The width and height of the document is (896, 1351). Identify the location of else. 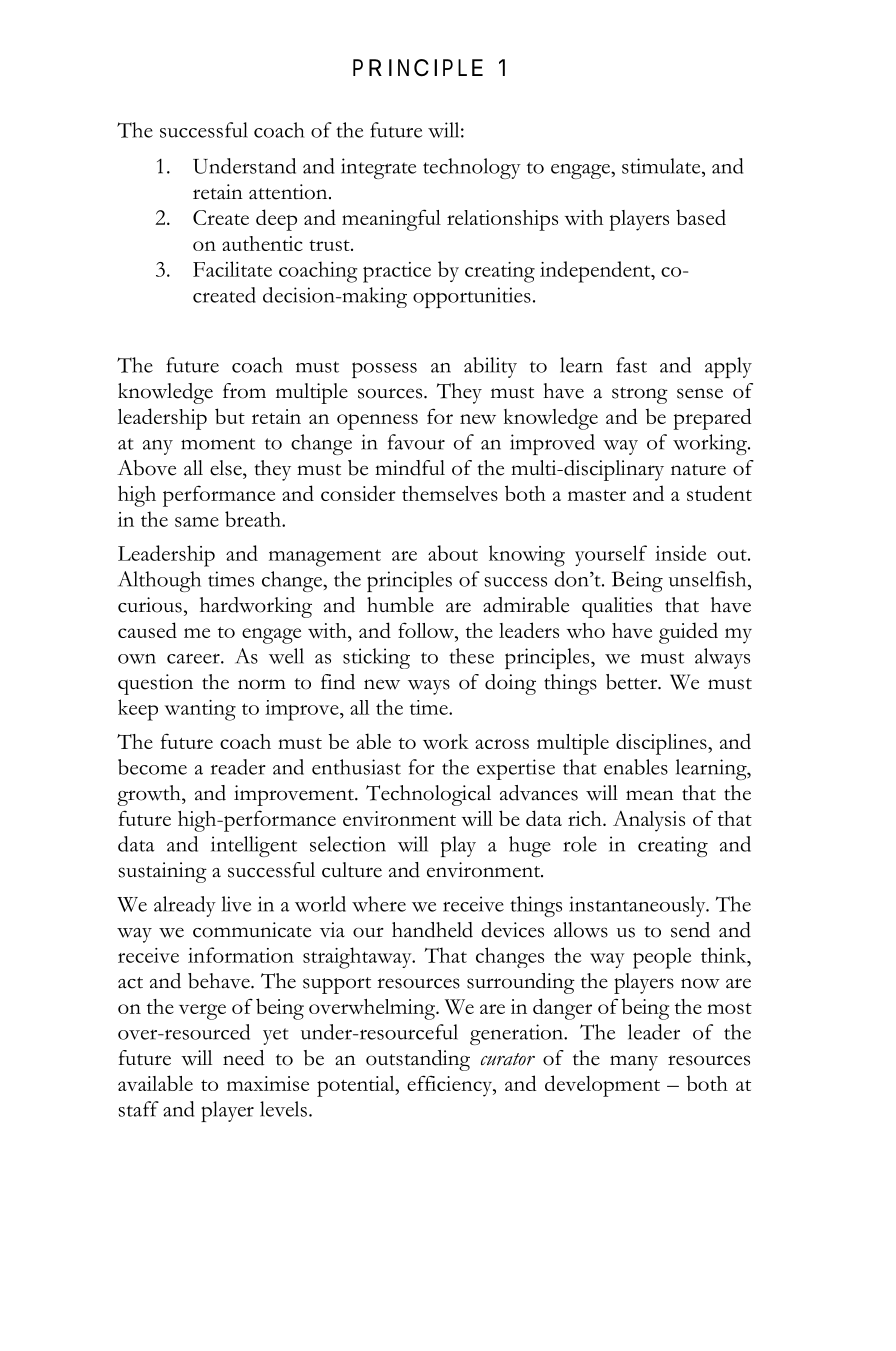
(227, 468).
